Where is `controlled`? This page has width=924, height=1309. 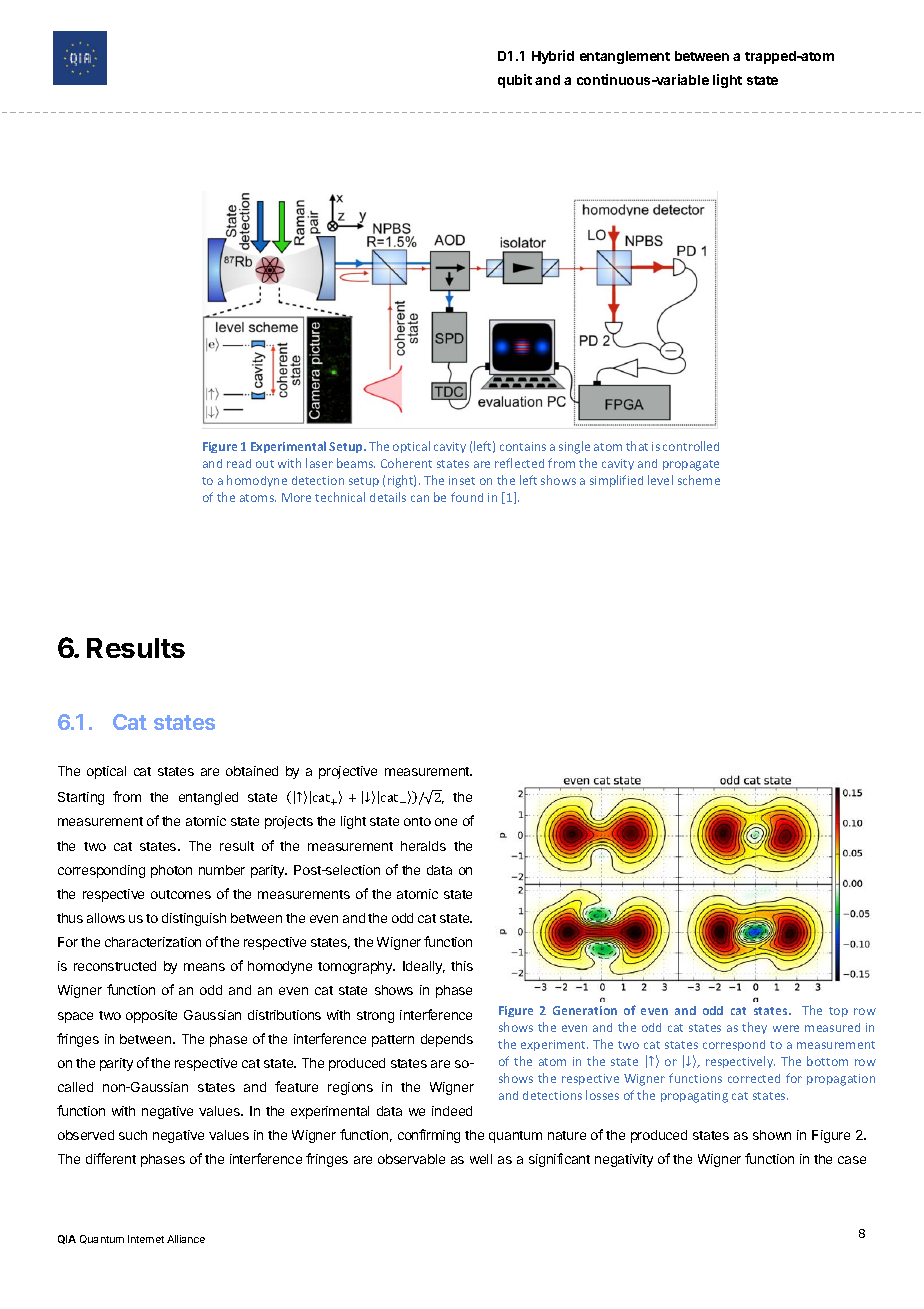 controlled is located at coordinates (691, 446).
